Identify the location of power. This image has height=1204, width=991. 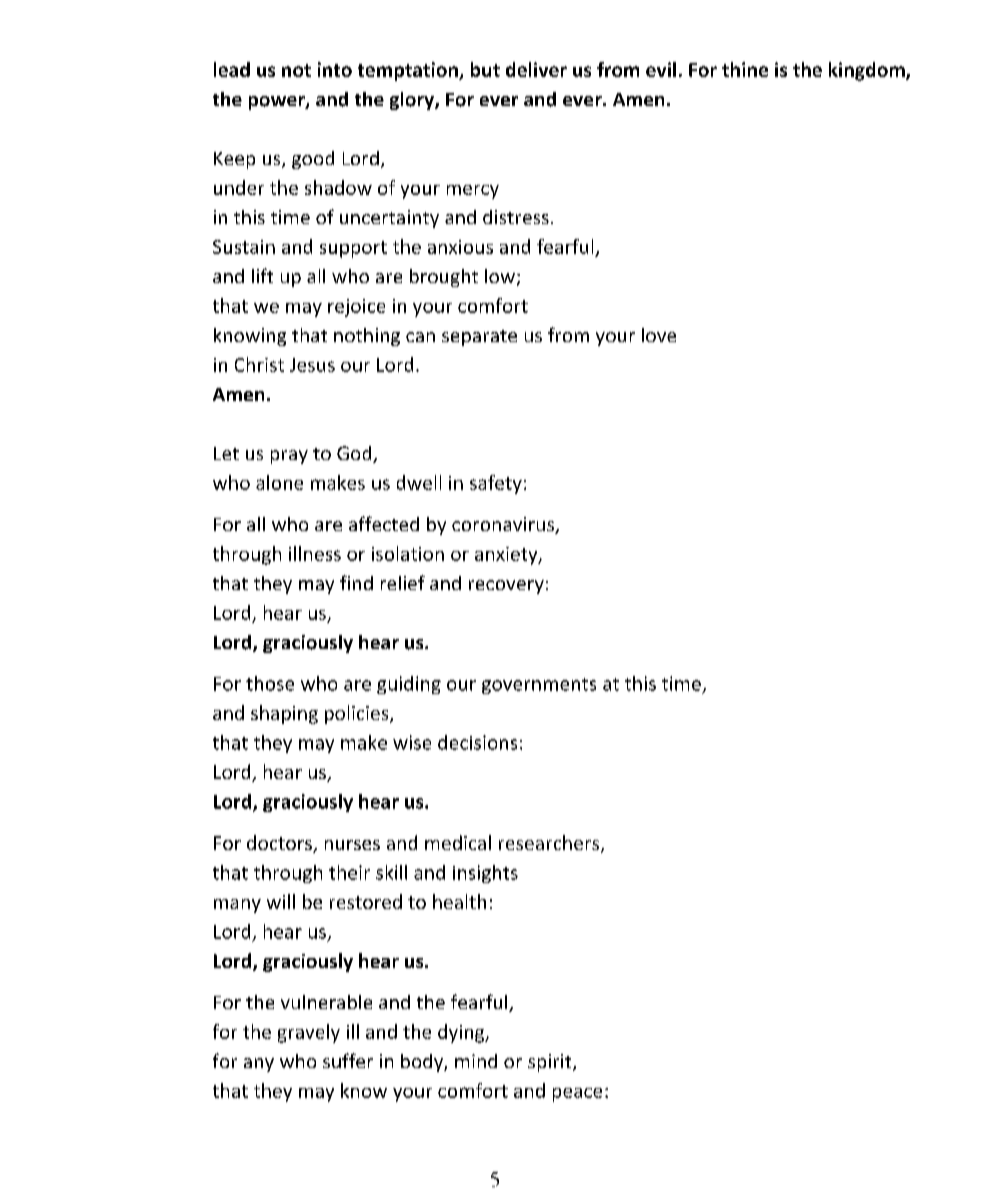
(278, 103).
